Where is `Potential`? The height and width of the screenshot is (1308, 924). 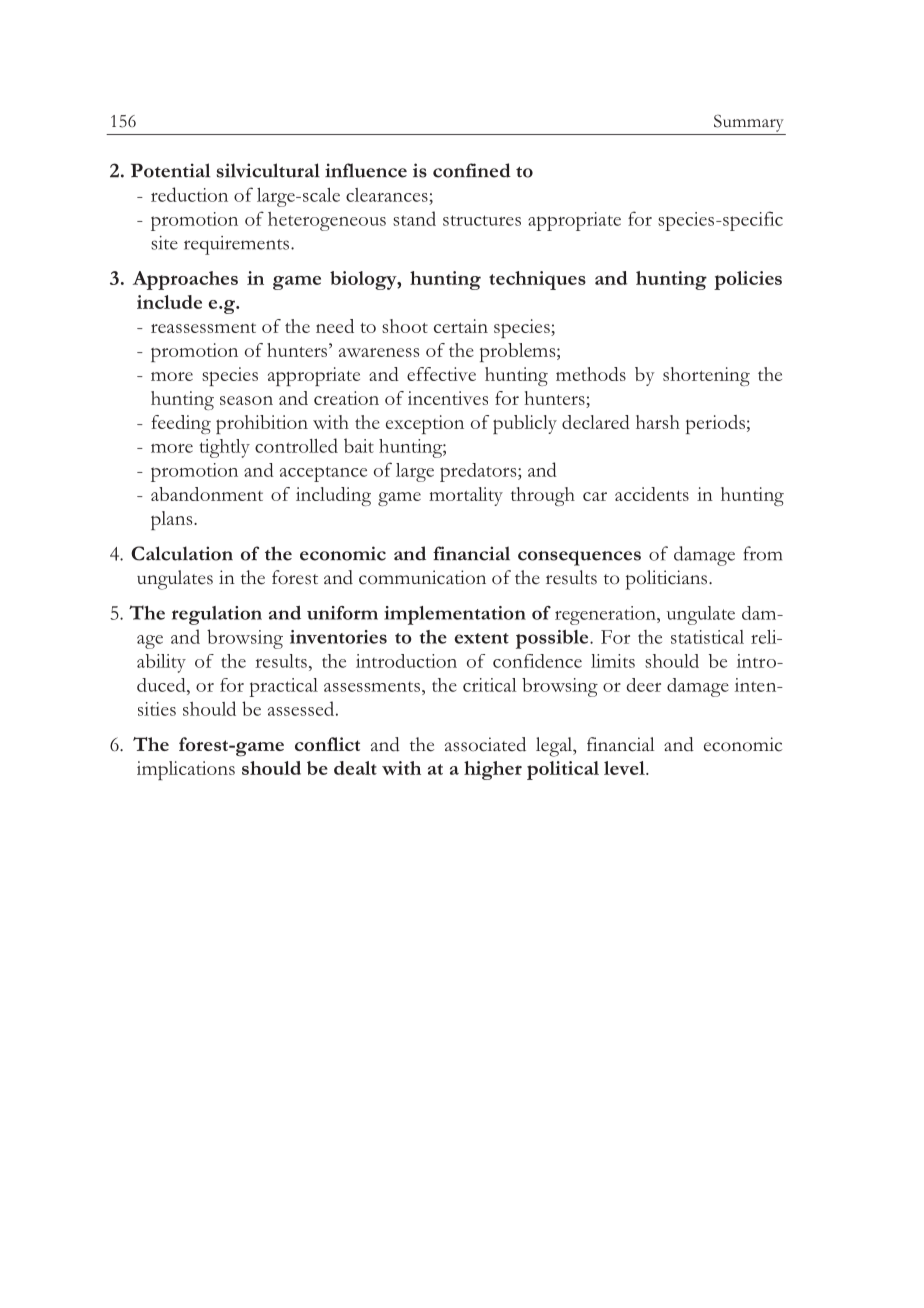
Potential is located at coordinates (170, 170).
